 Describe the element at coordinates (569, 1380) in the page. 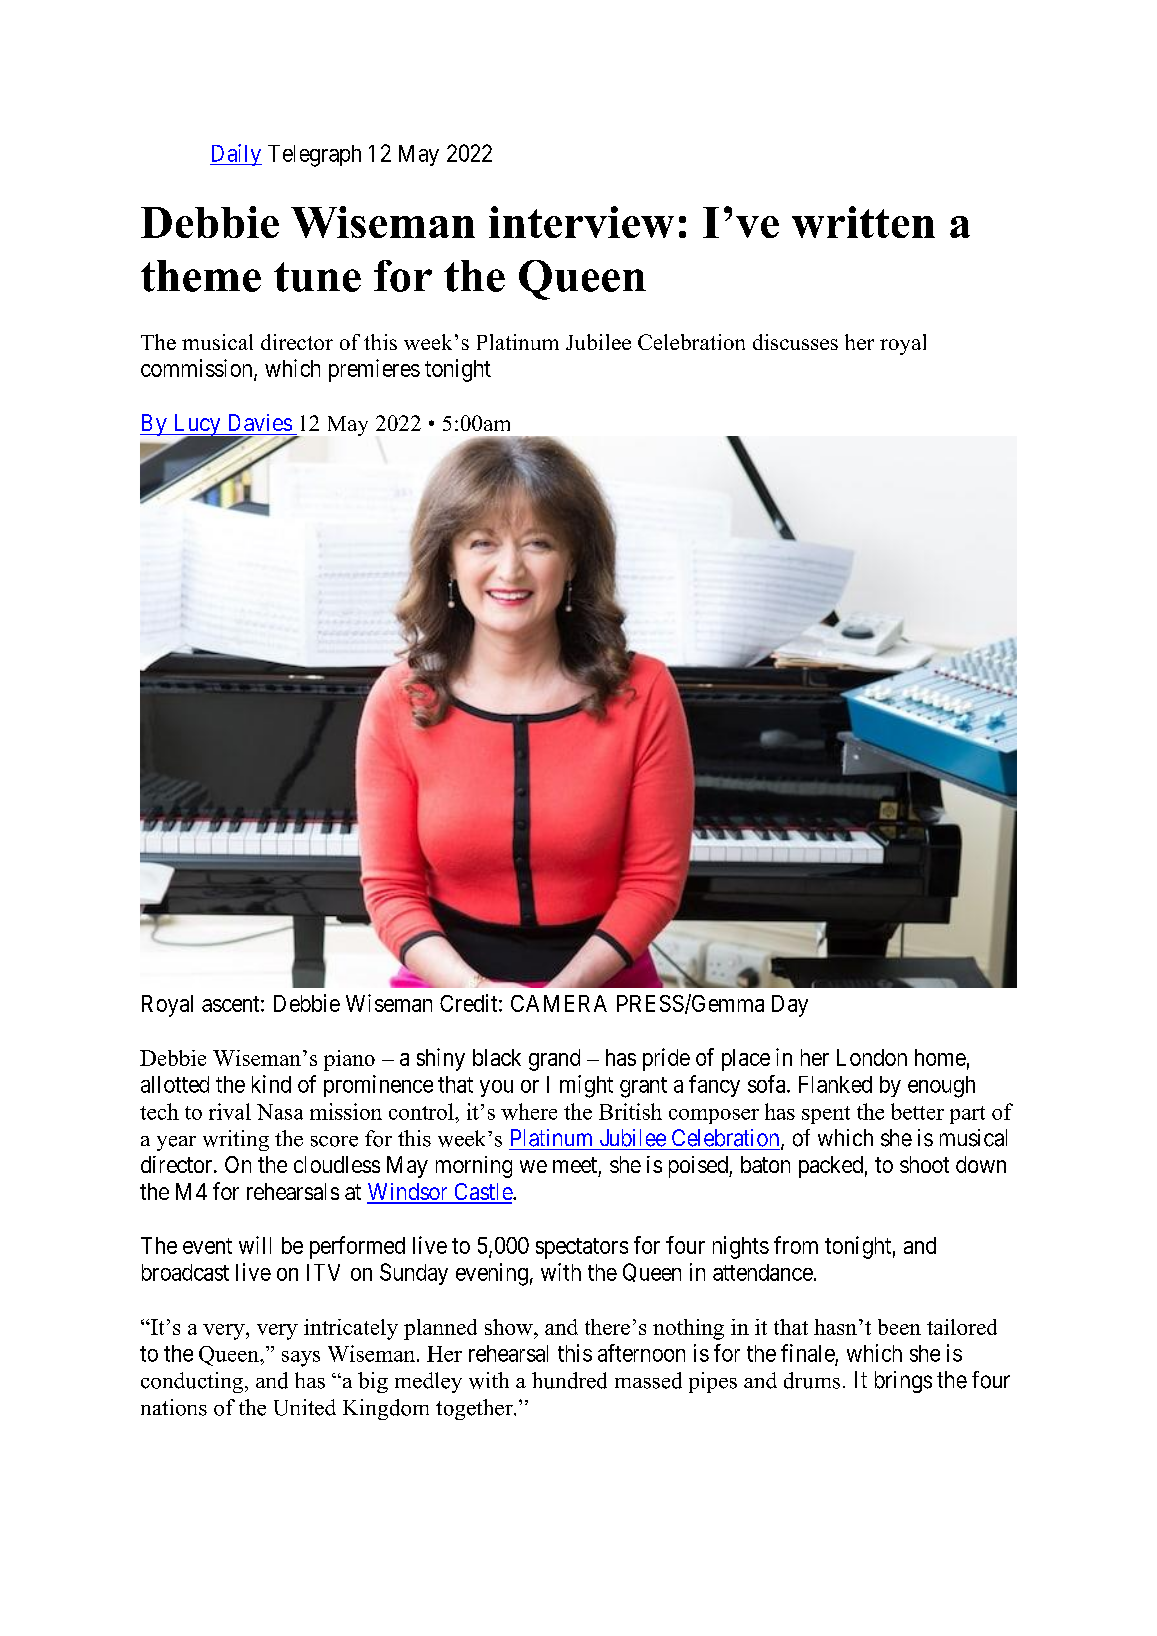

I see `hundred` at that location.
